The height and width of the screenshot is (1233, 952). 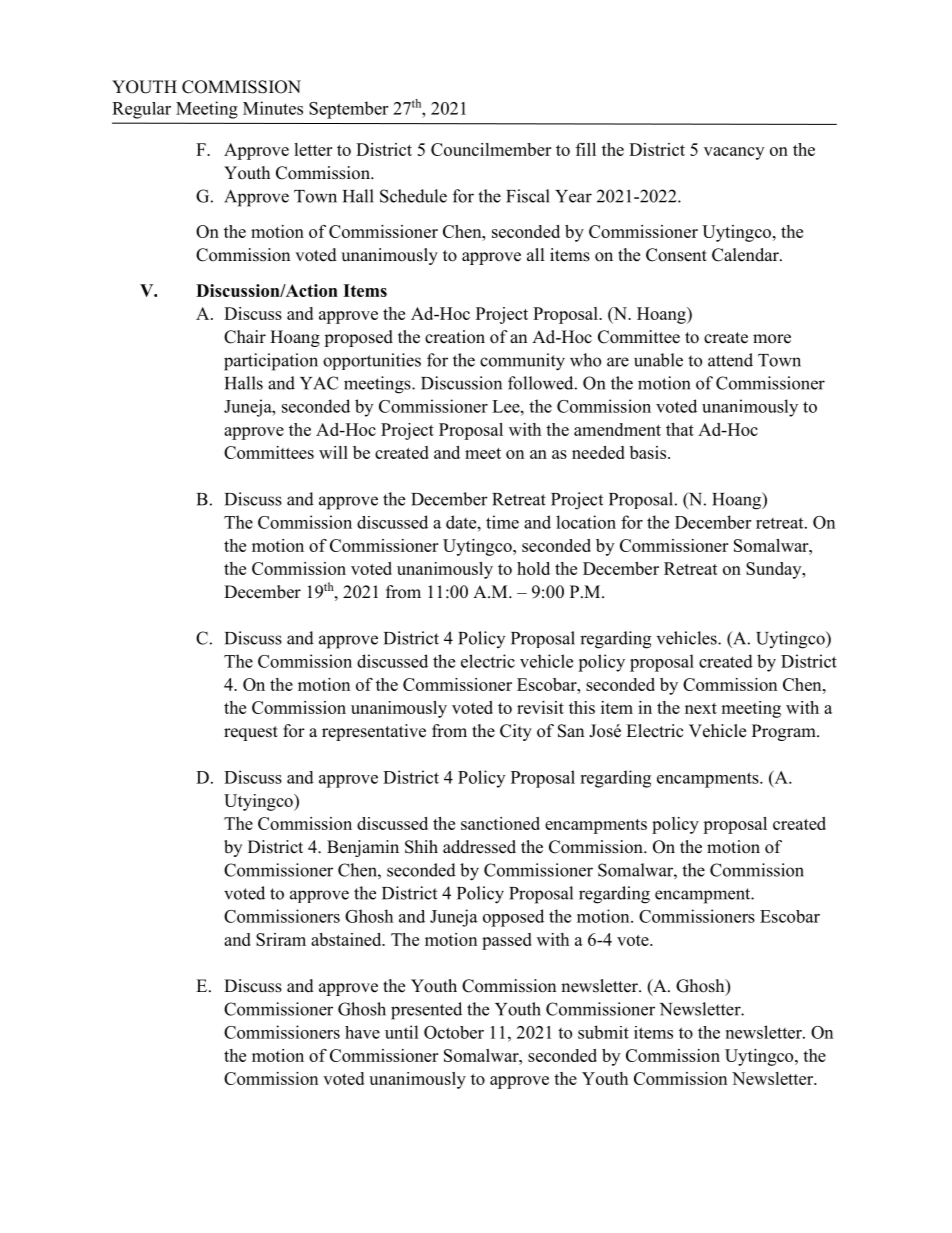 What do you see at coordinates (603, 1032) in the screenshot?
I see `submit` at bounding box center [603, 1032].
